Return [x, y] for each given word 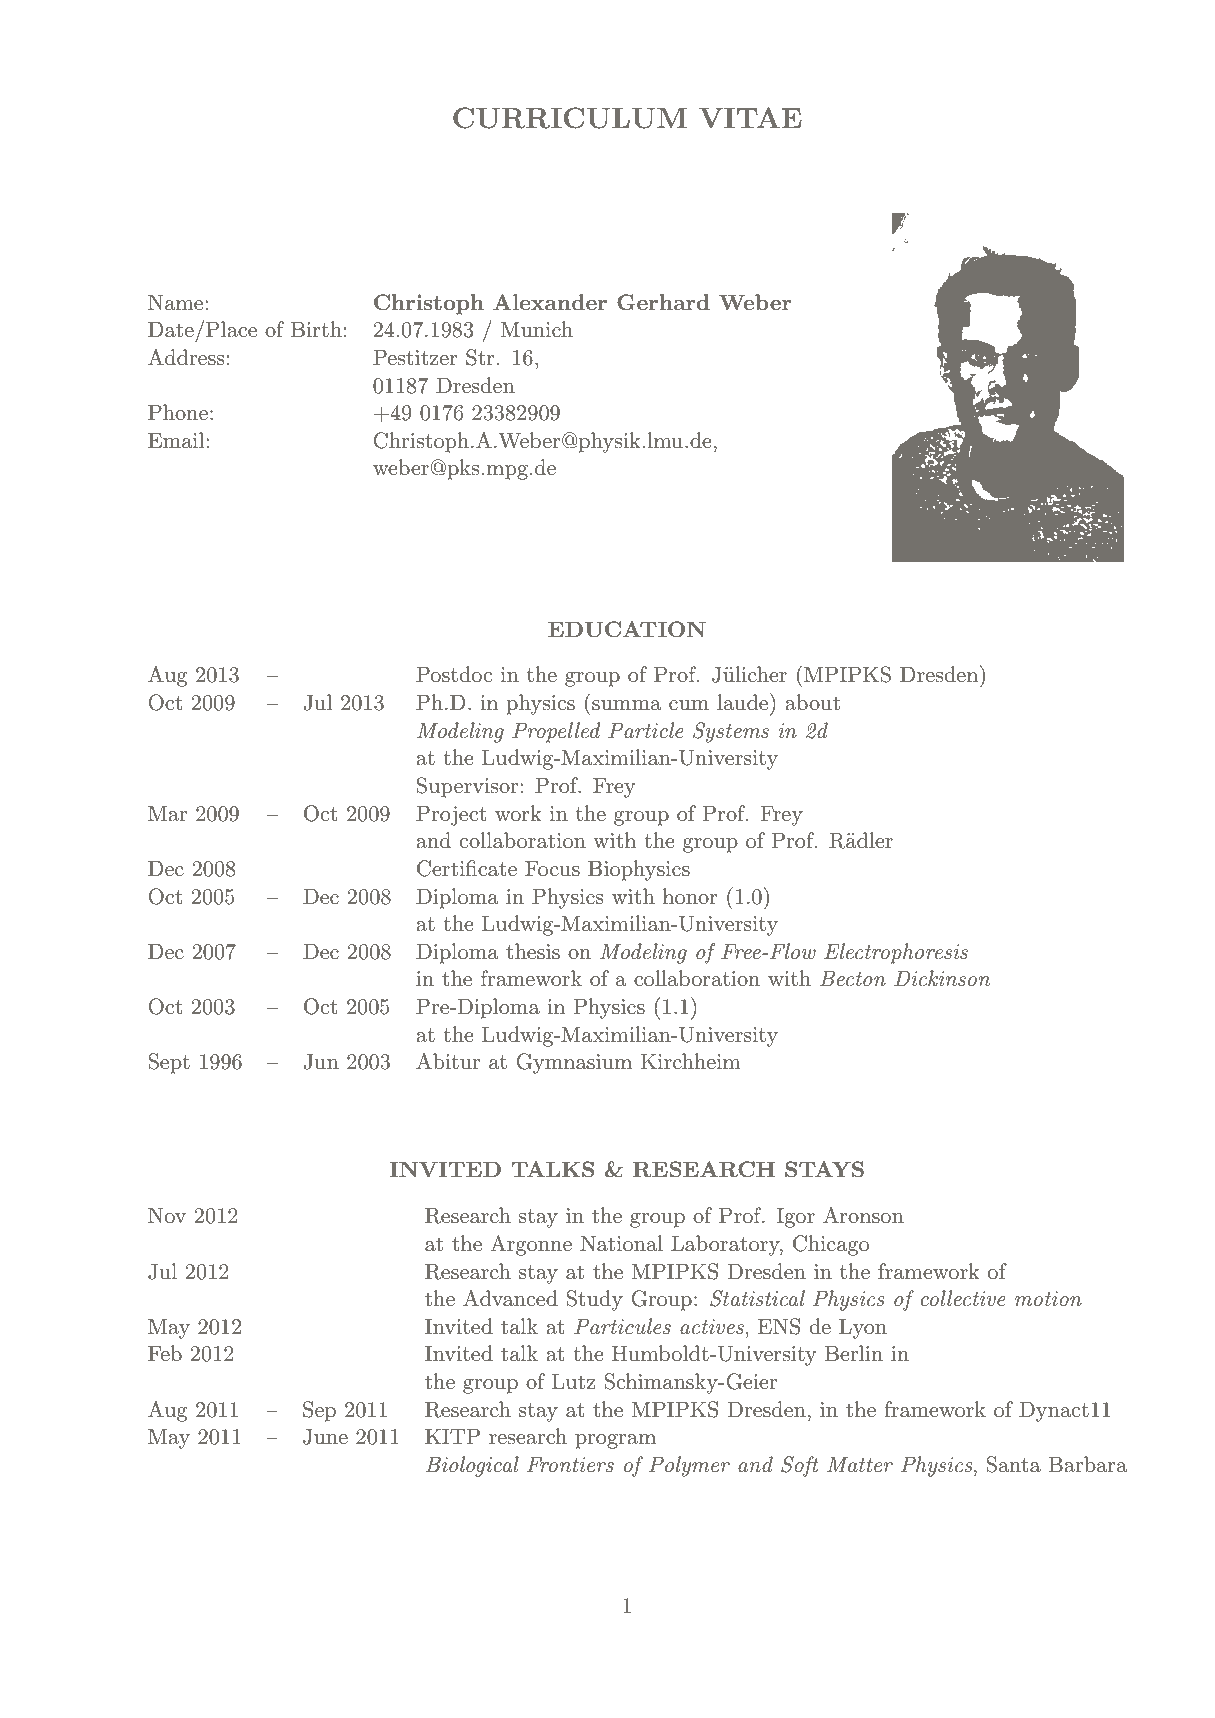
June [325, 1437]
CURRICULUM [570, 118]
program [615, 1441]
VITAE [750, 117]
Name [177, 302]
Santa [1013, 1464]
